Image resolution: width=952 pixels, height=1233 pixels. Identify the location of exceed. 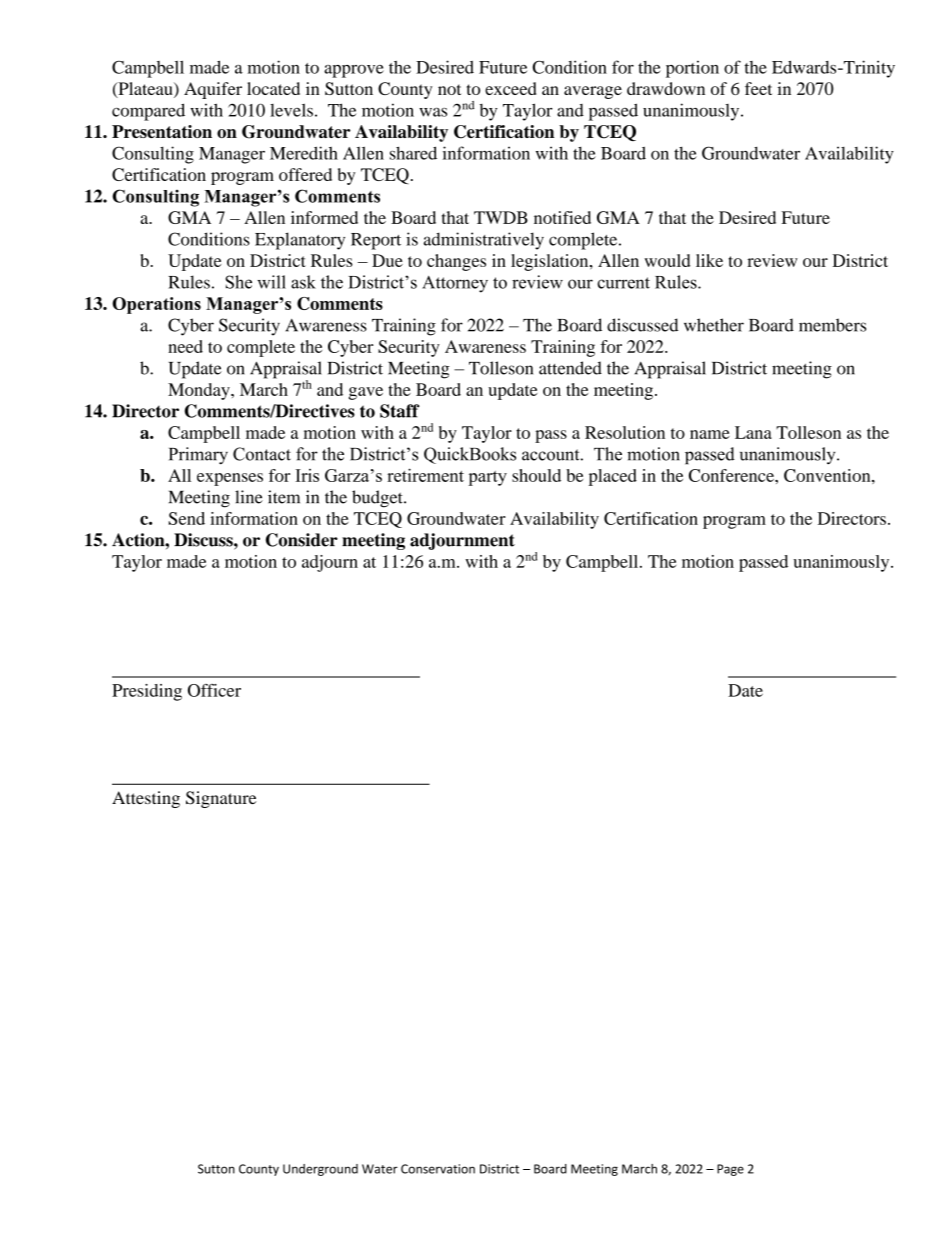
(511, 88).
